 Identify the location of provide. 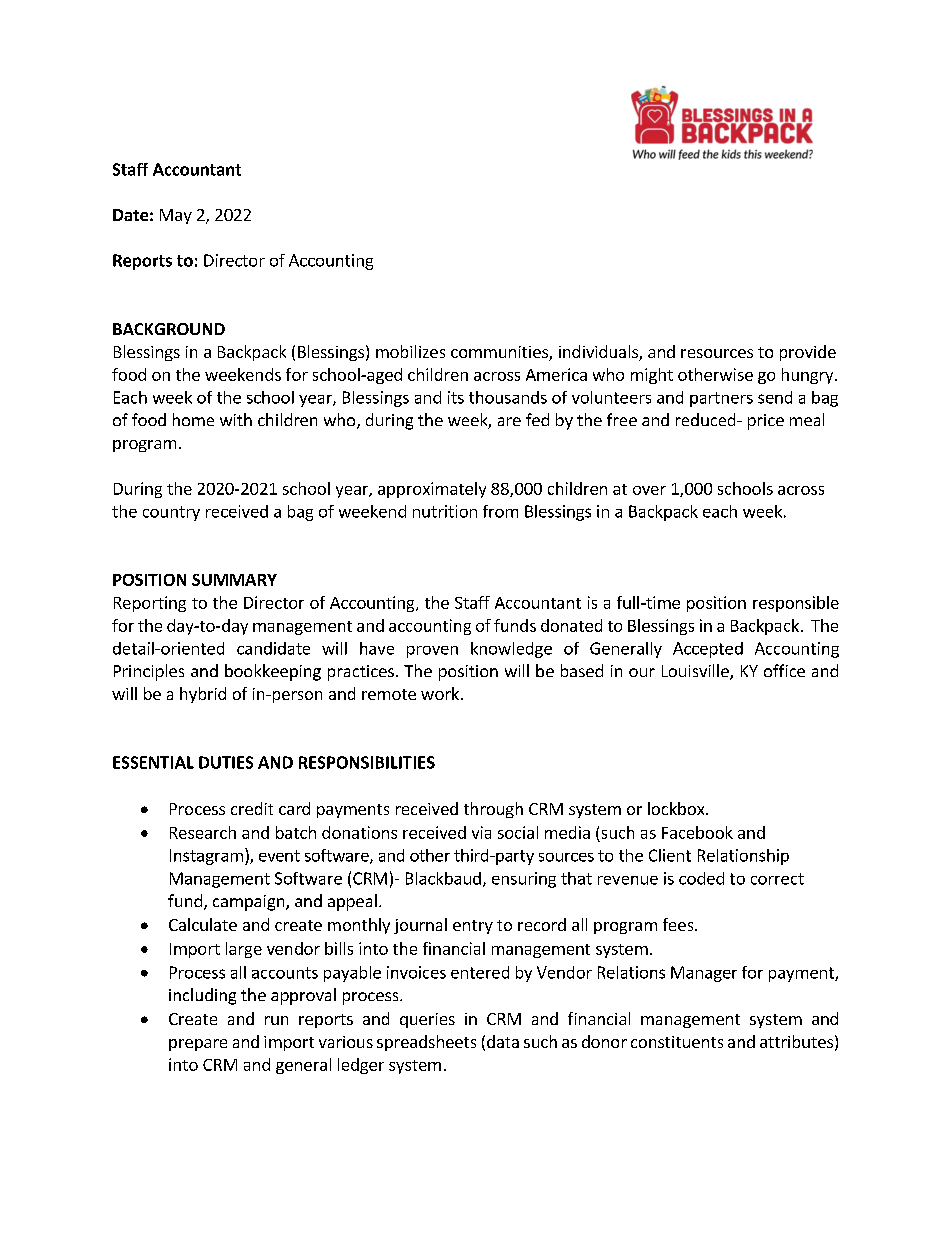
(808, 353).
